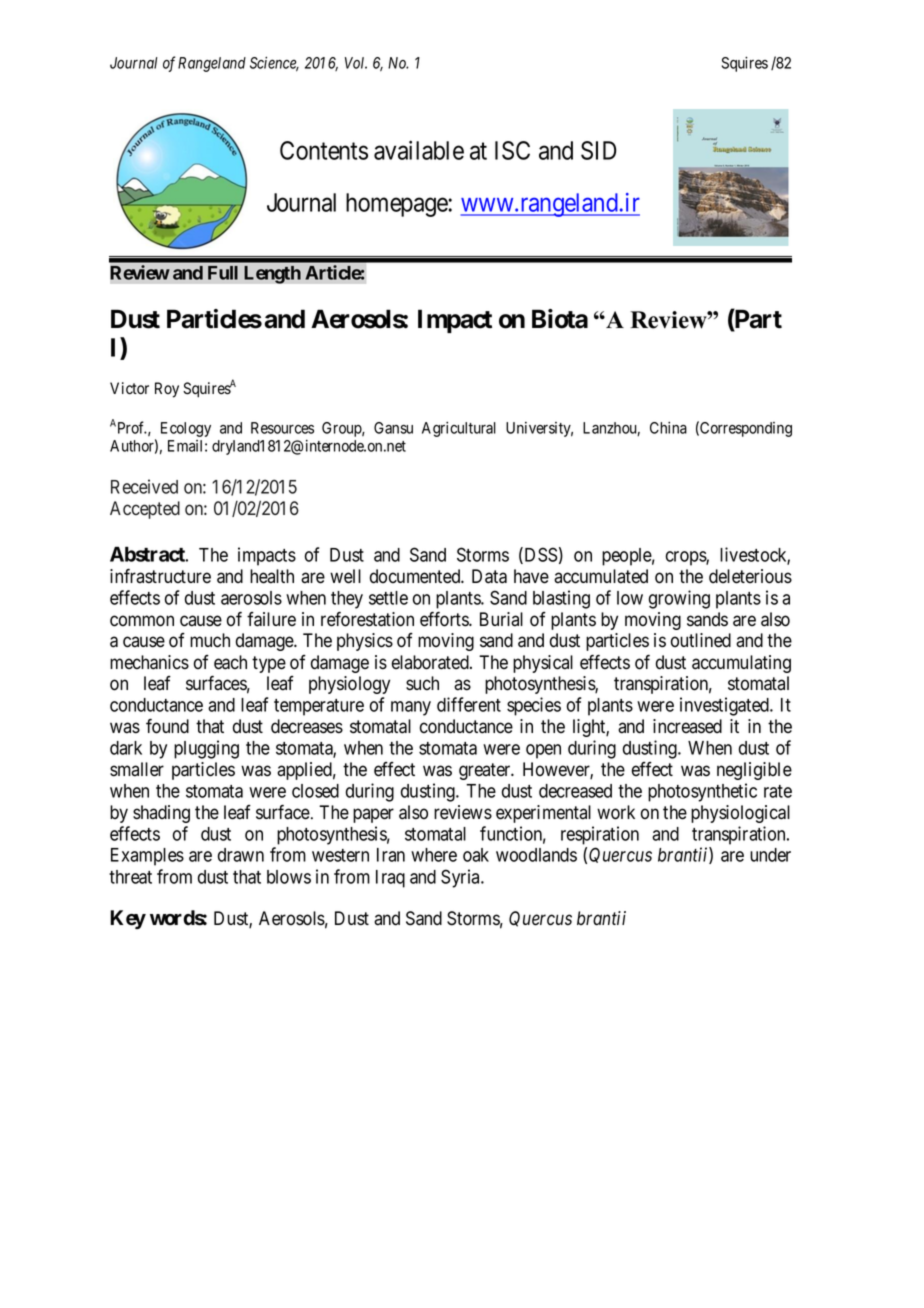 This document has width=924, height=1308. I want to click on efforts, so click(445, 619).
